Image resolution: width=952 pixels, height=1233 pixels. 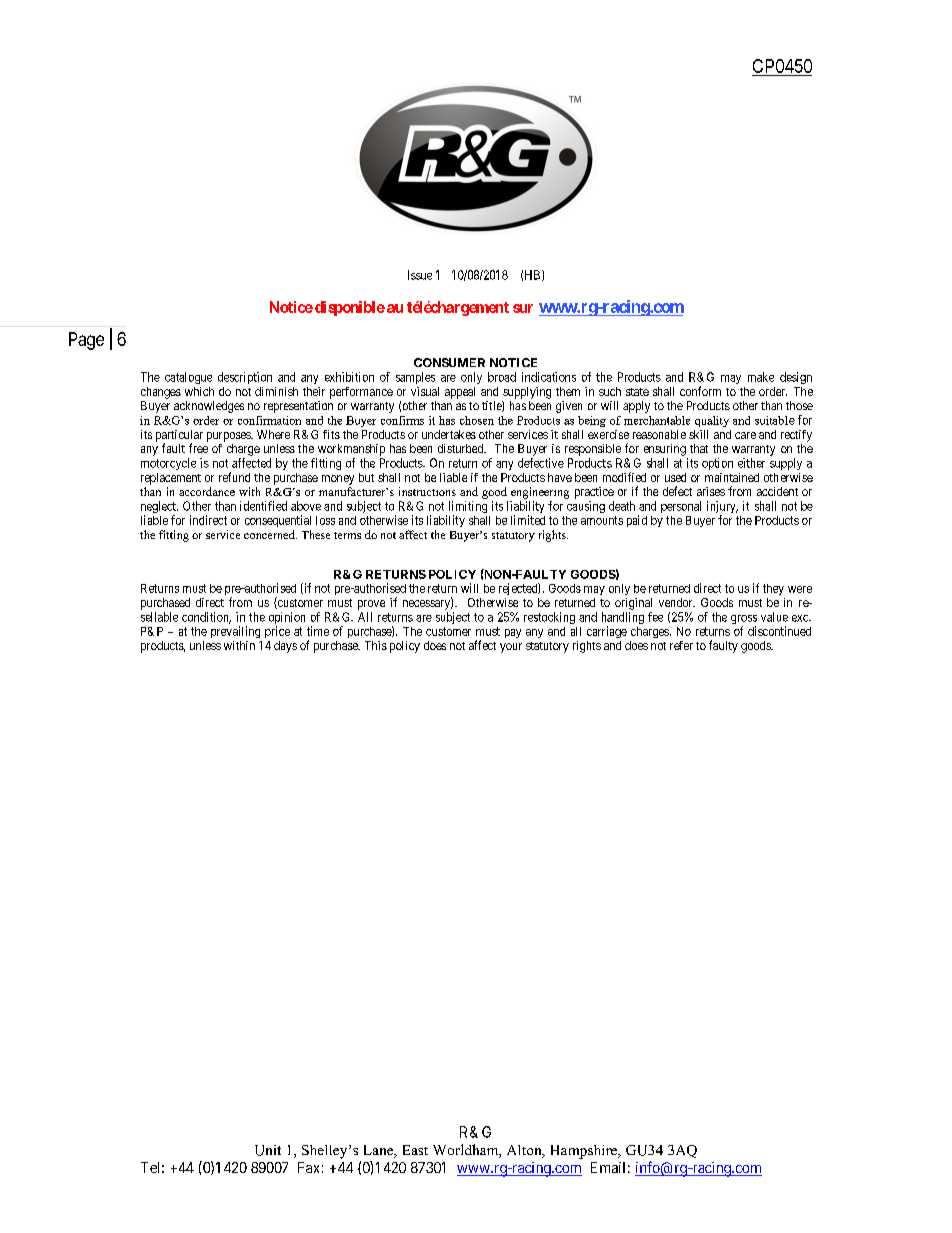 What do you see at coordinates (681, 645) in the screenshot?
I see `refer` at bounding box center [681, 645].
